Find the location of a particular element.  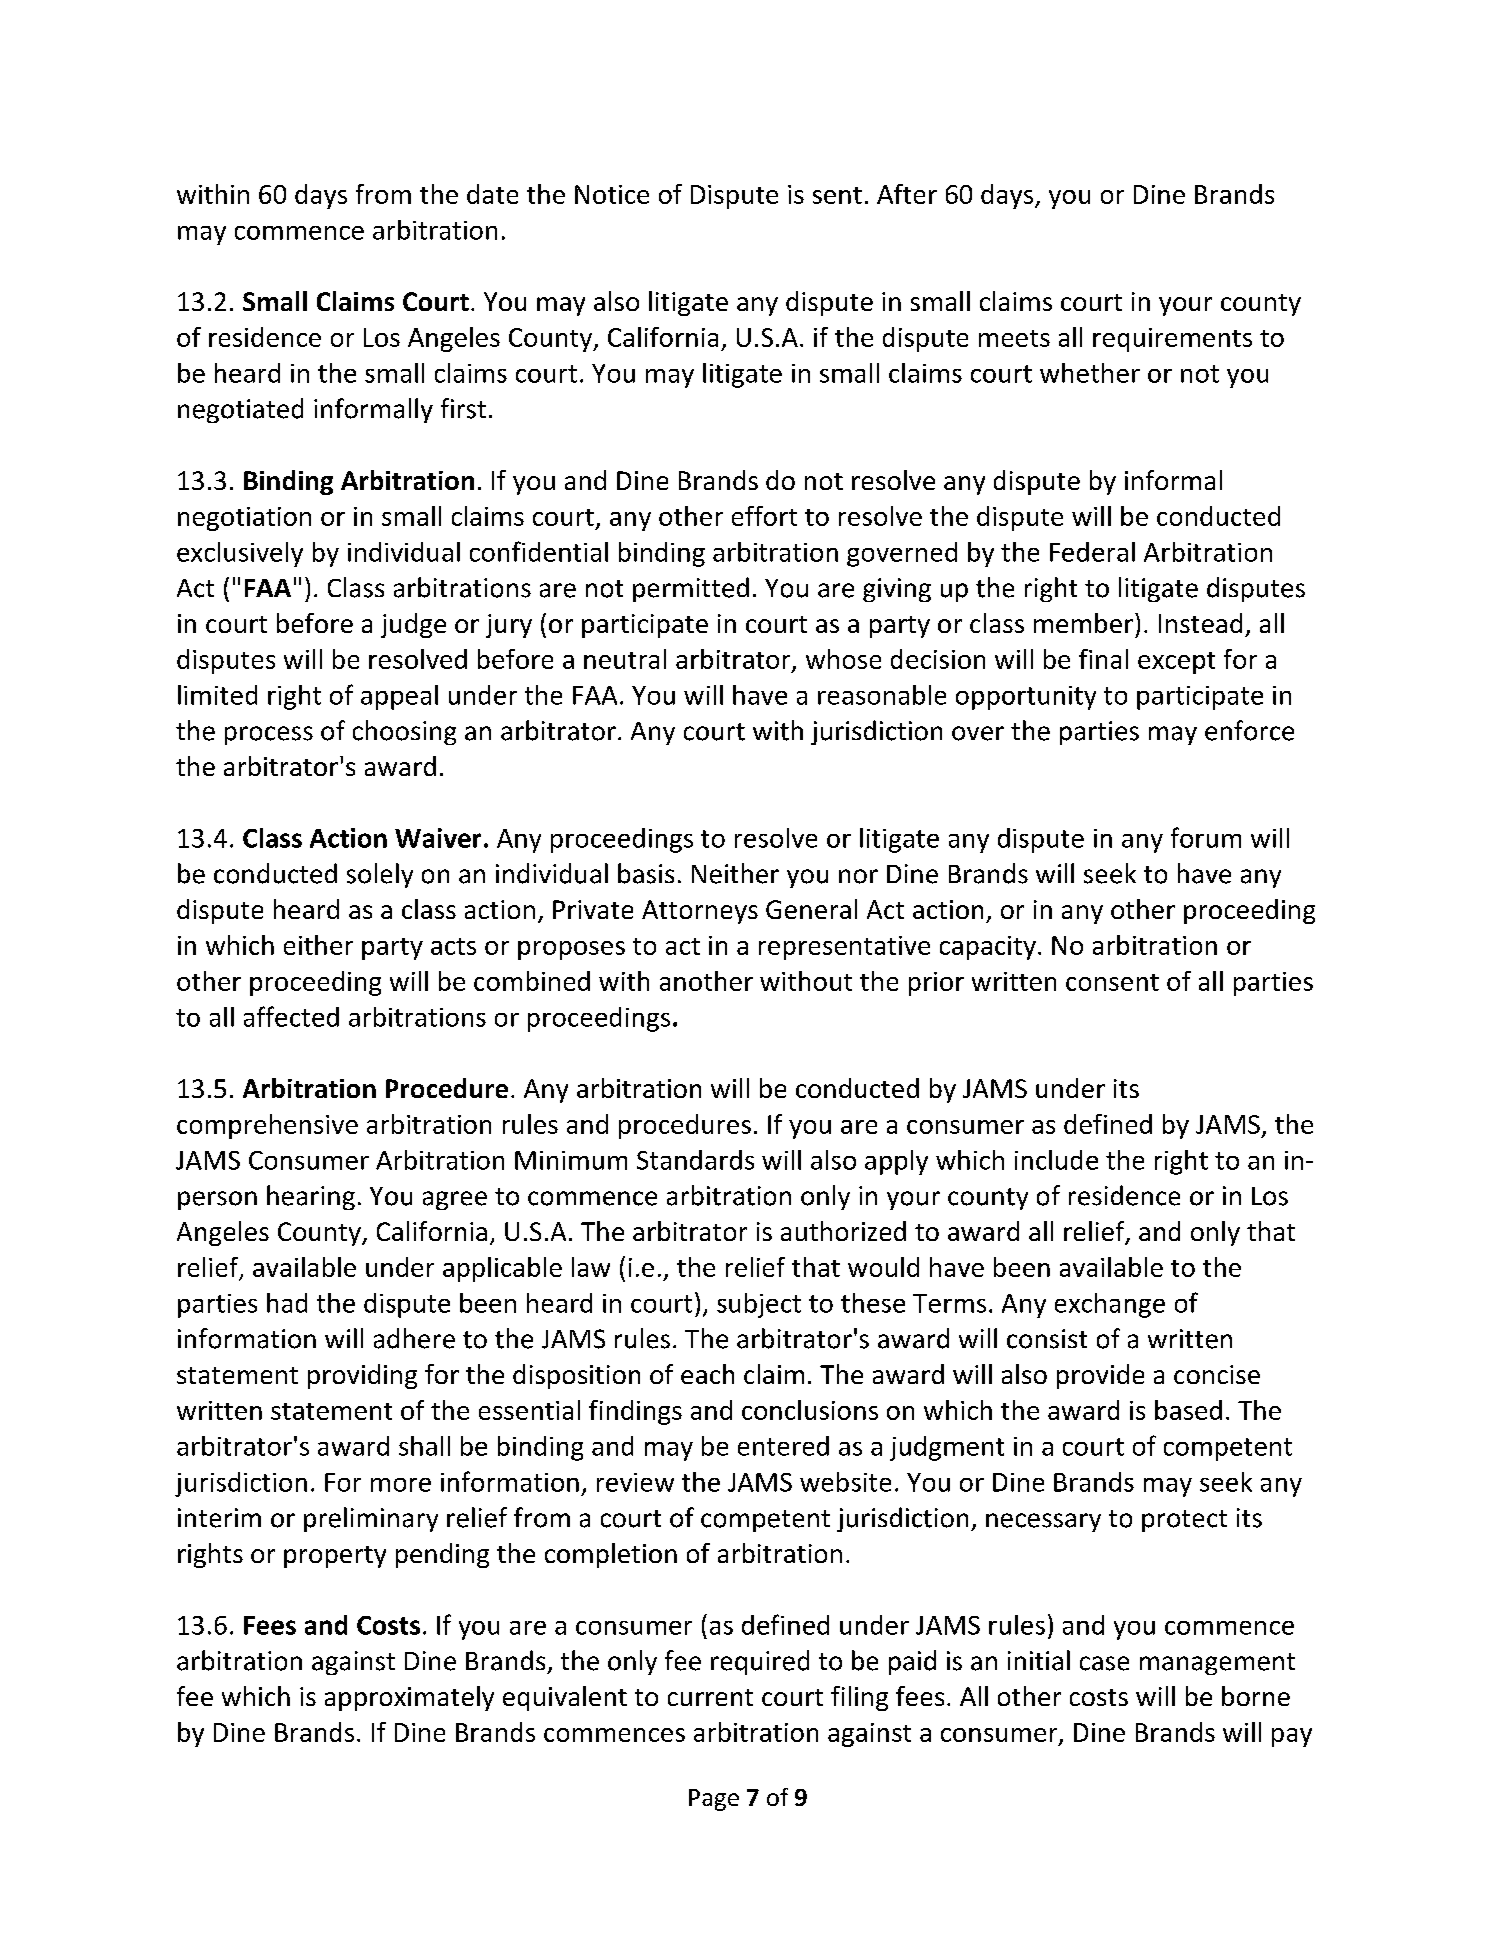

date is located at coordinates (492, 194).
